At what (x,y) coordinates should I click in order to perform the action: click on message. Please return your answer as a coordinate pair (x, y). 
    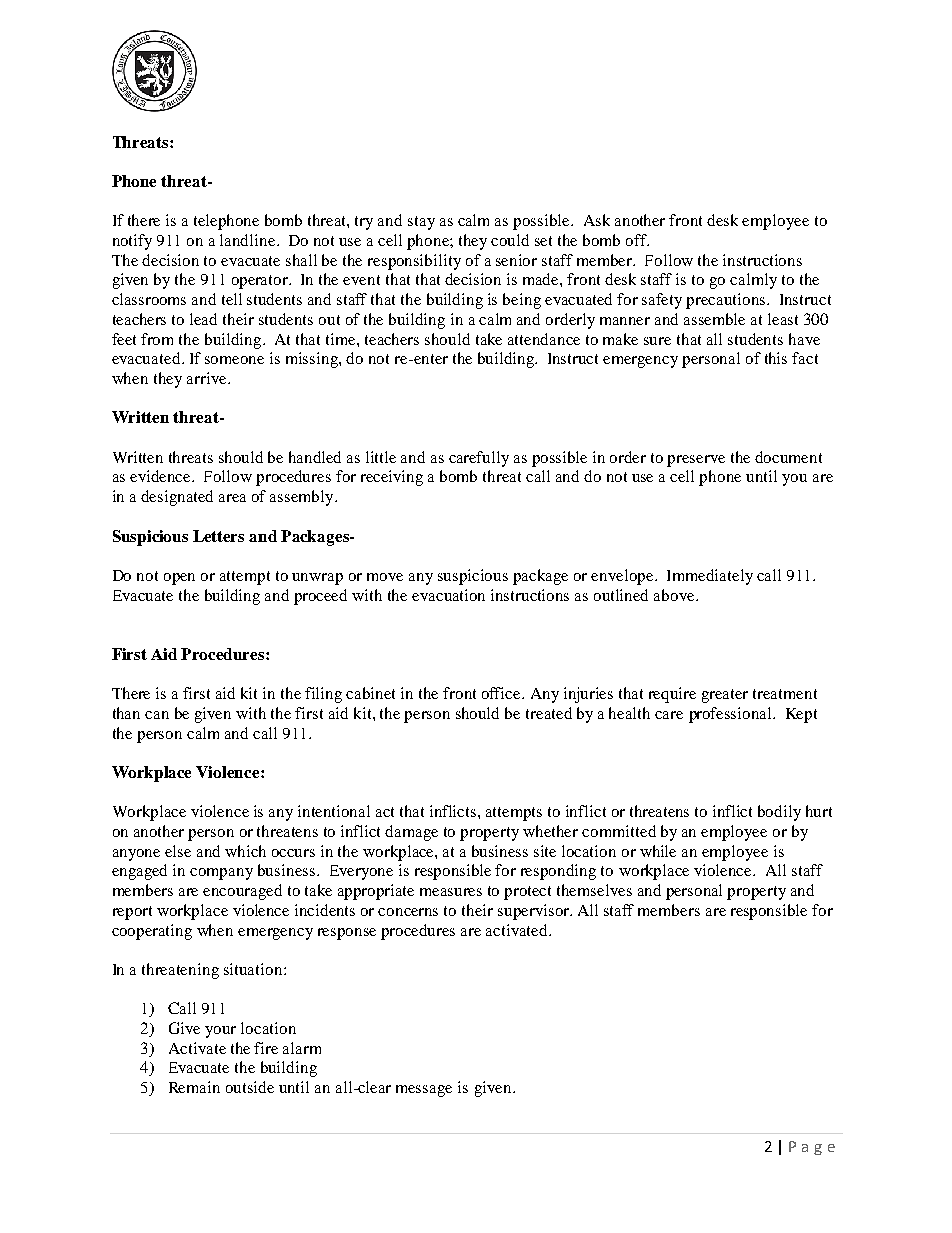
    Looking at the image, I should click on (424, 1091).
